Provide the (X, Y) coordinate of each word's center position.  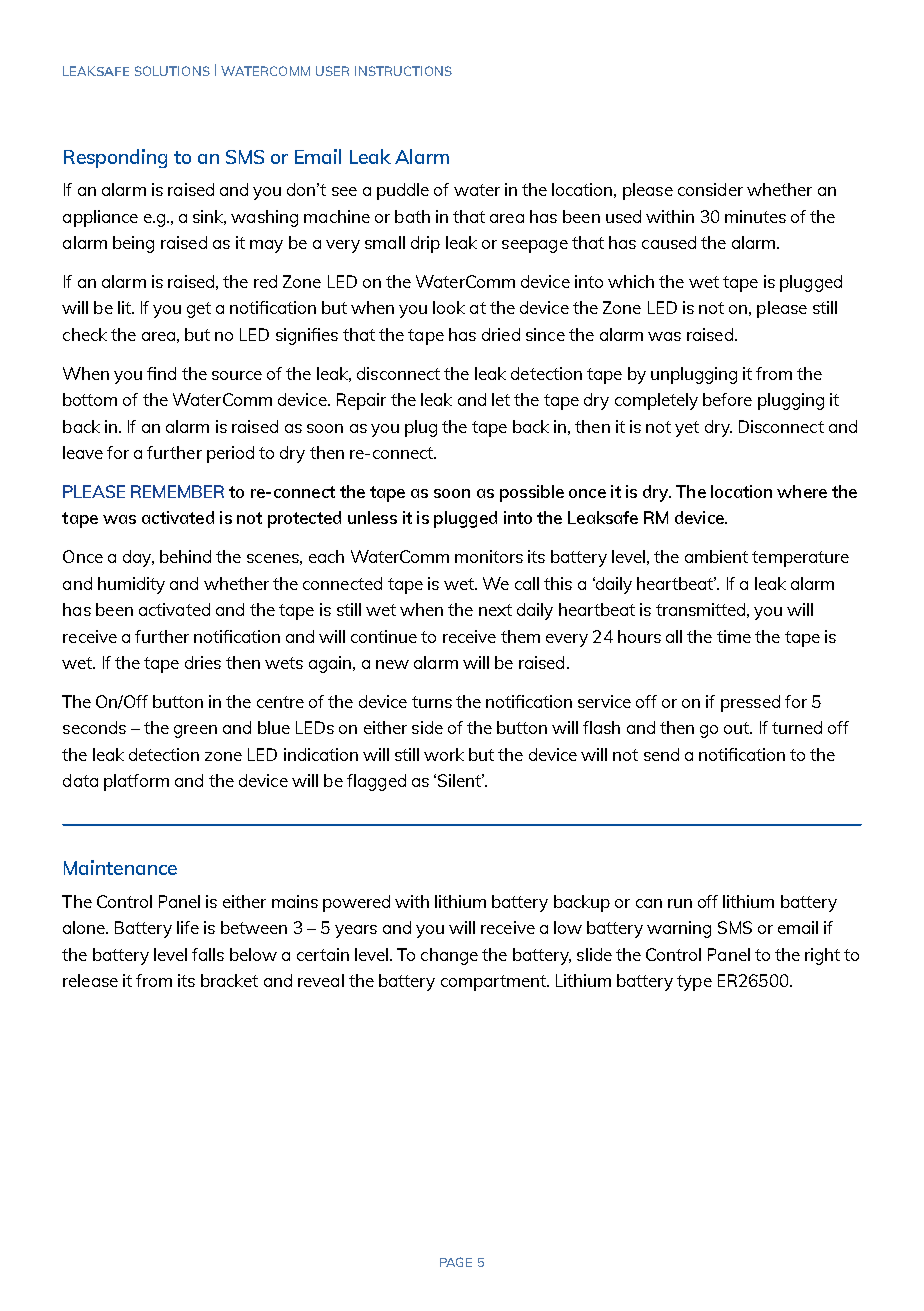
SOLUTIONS (172, 71)
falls (208, 954)
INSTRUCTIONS (403, 71)
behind (185, 556)
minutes (755, 216)
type (694, 983)
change (449, 956)
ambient (716, 556)
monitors (489, 556)
